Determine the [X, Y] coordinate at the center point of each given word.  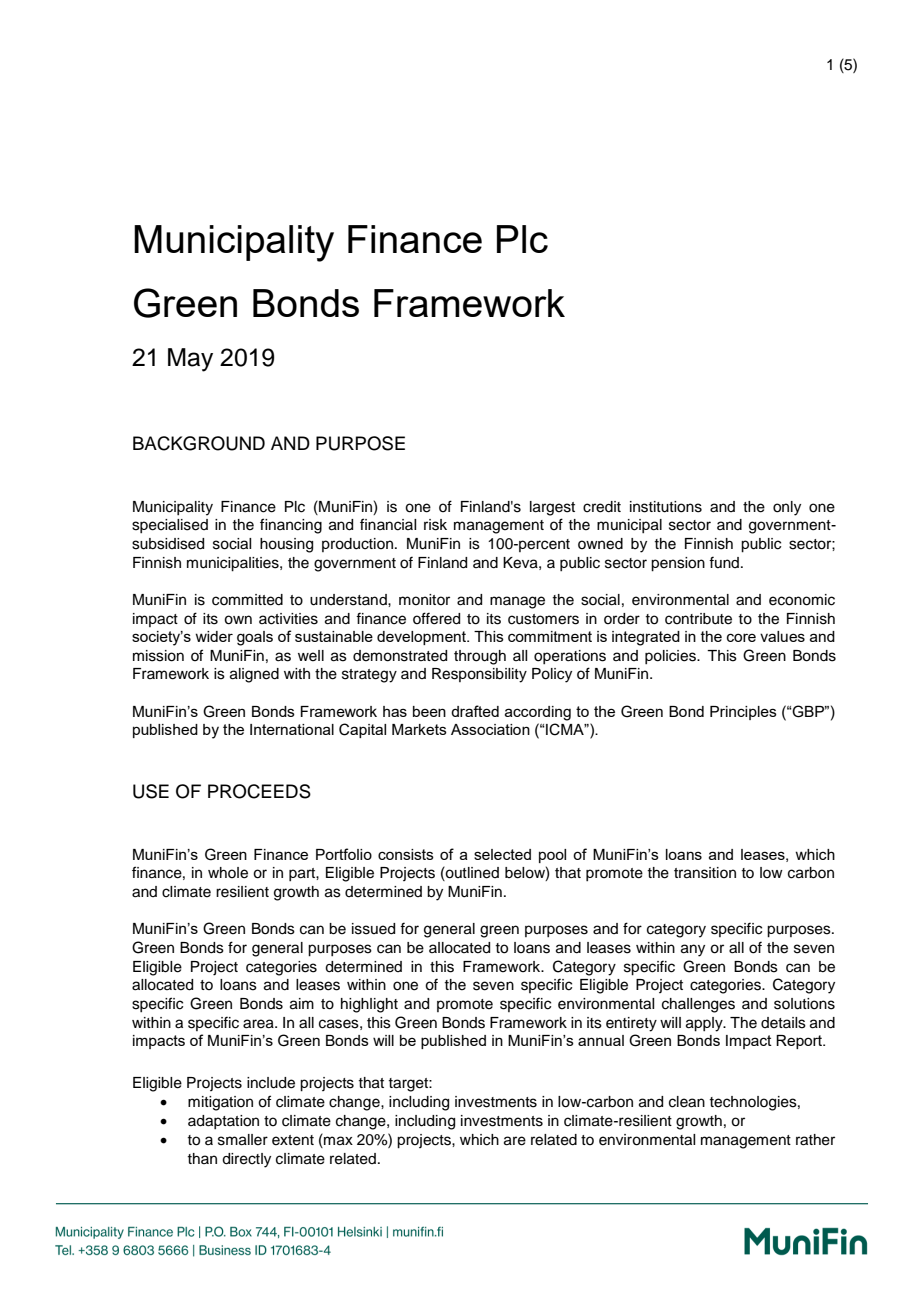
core [741, 637]
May [190, 360]
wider [214, 636]
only [787, 508]
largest [552, 508]
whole [228, 873]
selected [502, 854]
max [337, 1141]
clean [687, 1102]
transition [705, 873]
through [480, 657]
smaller [243, 1140]
